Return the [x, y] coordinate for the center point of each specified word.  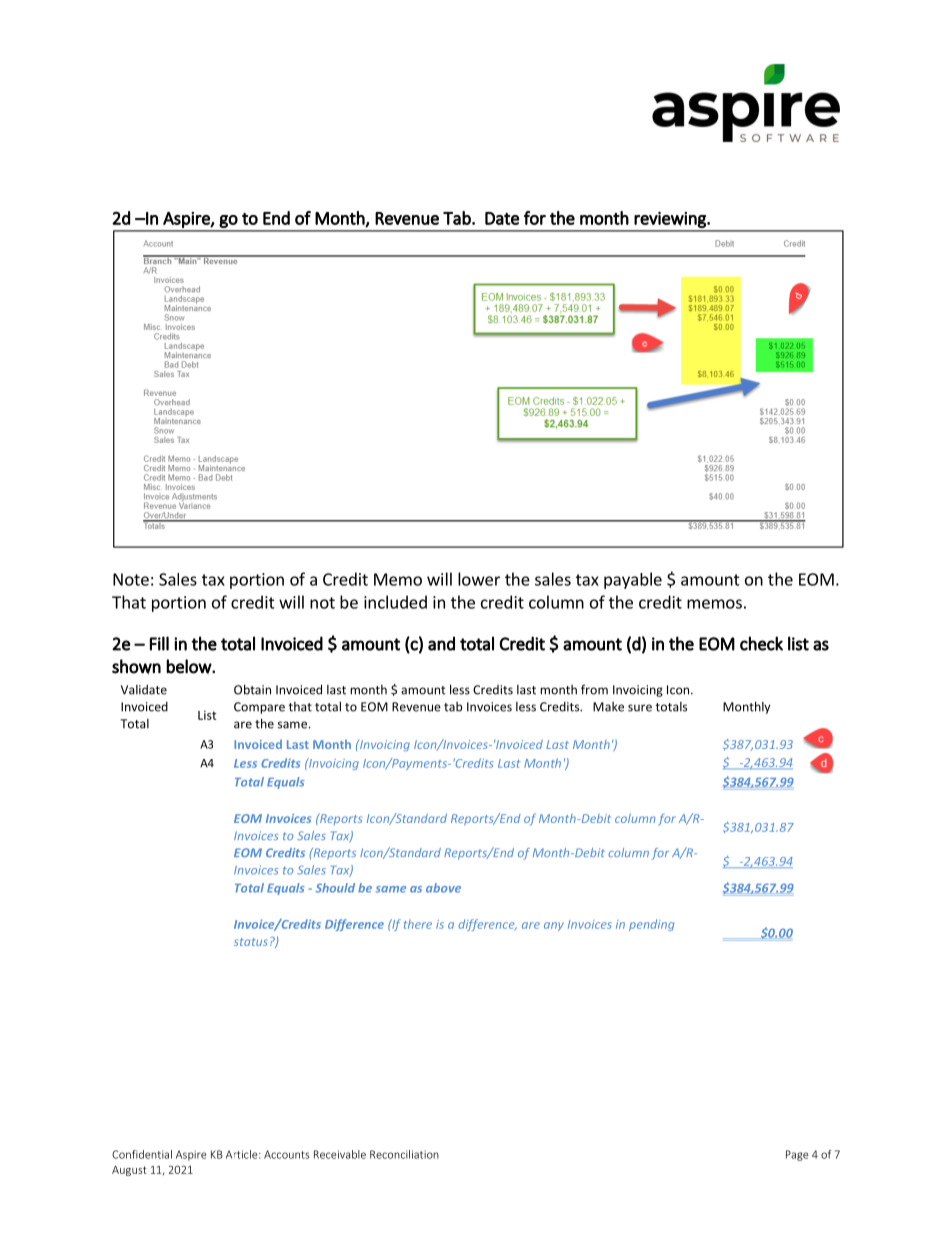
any [554, 926]
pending [651, 925]
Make [608, 707]
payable [633, 580]
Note [131, 579]
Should [335, 888]
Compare [259, 708]
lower [479, 579]
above [443, 888]
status [251, 942]
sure [640, 708]
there [418, 924]
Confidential [142, 1154]
